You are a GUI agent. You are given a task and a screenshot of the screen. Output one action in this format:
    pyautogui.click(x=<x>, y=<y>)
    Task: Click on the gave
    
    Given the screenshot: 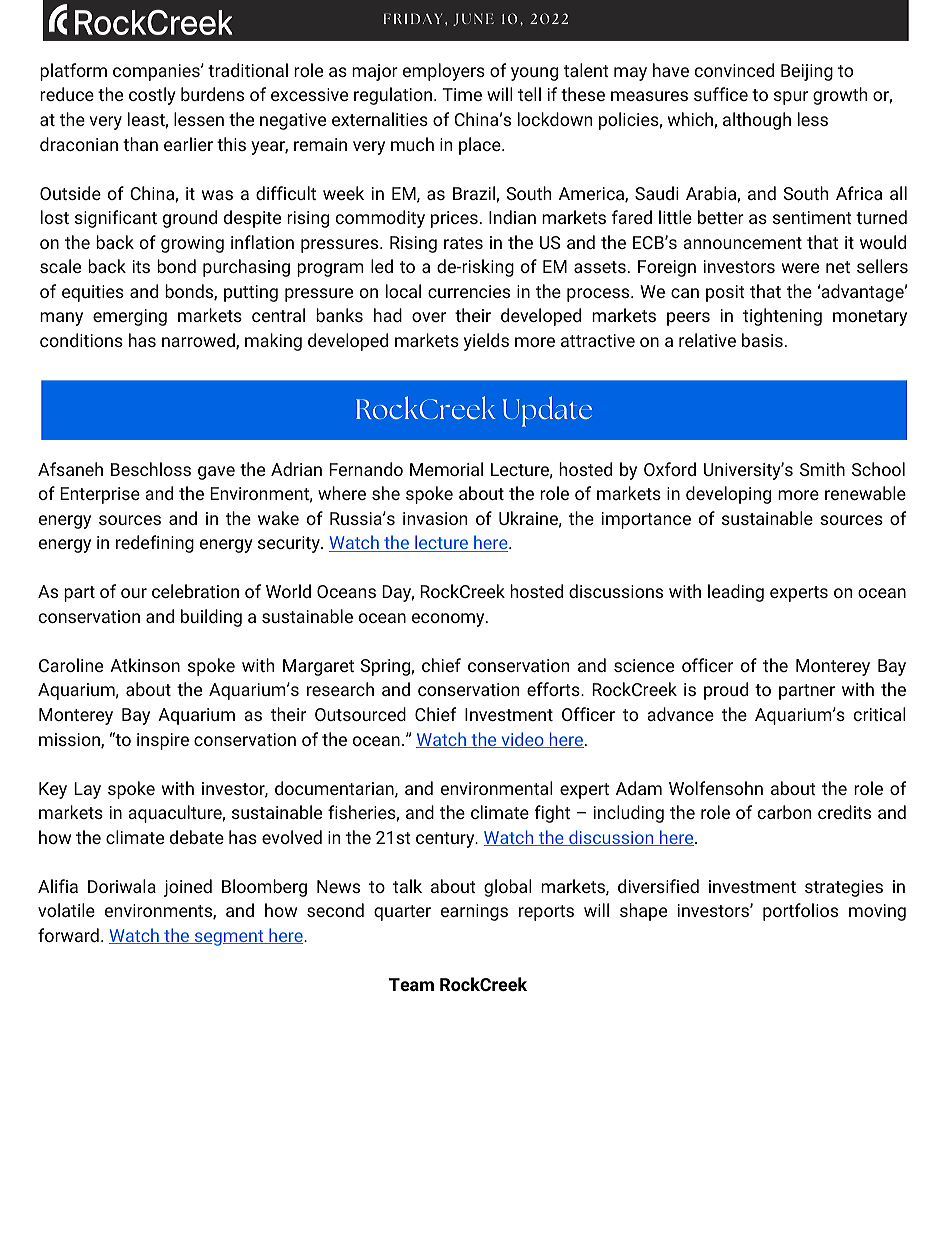 What is the action you would take?
    pyautogui.click(x=216, y=473)
